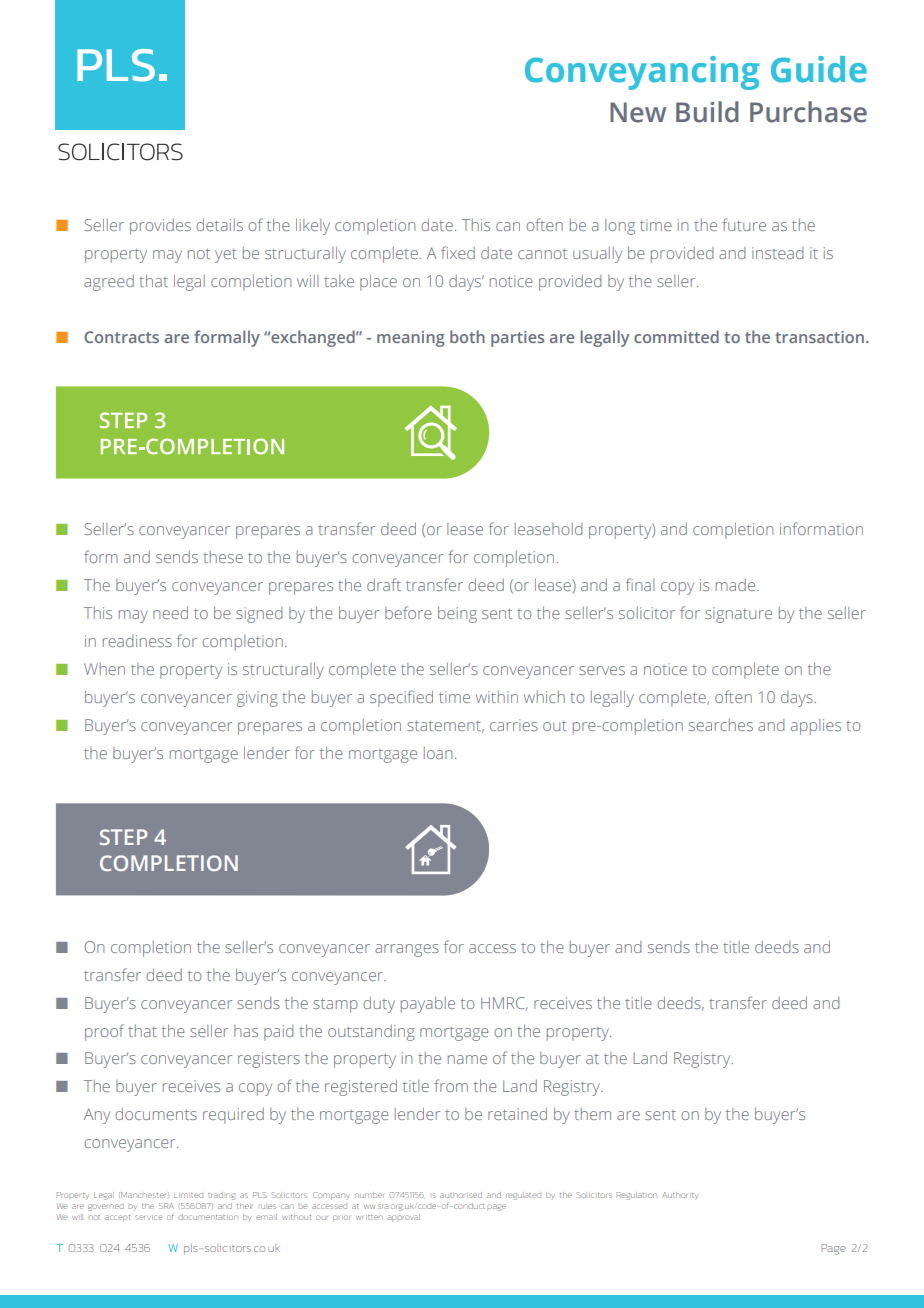 The width and height of the screenshot is (924, 1308). Describe the element at coordinates (438, 753) in the screenshot. I see `loan` at that location.
